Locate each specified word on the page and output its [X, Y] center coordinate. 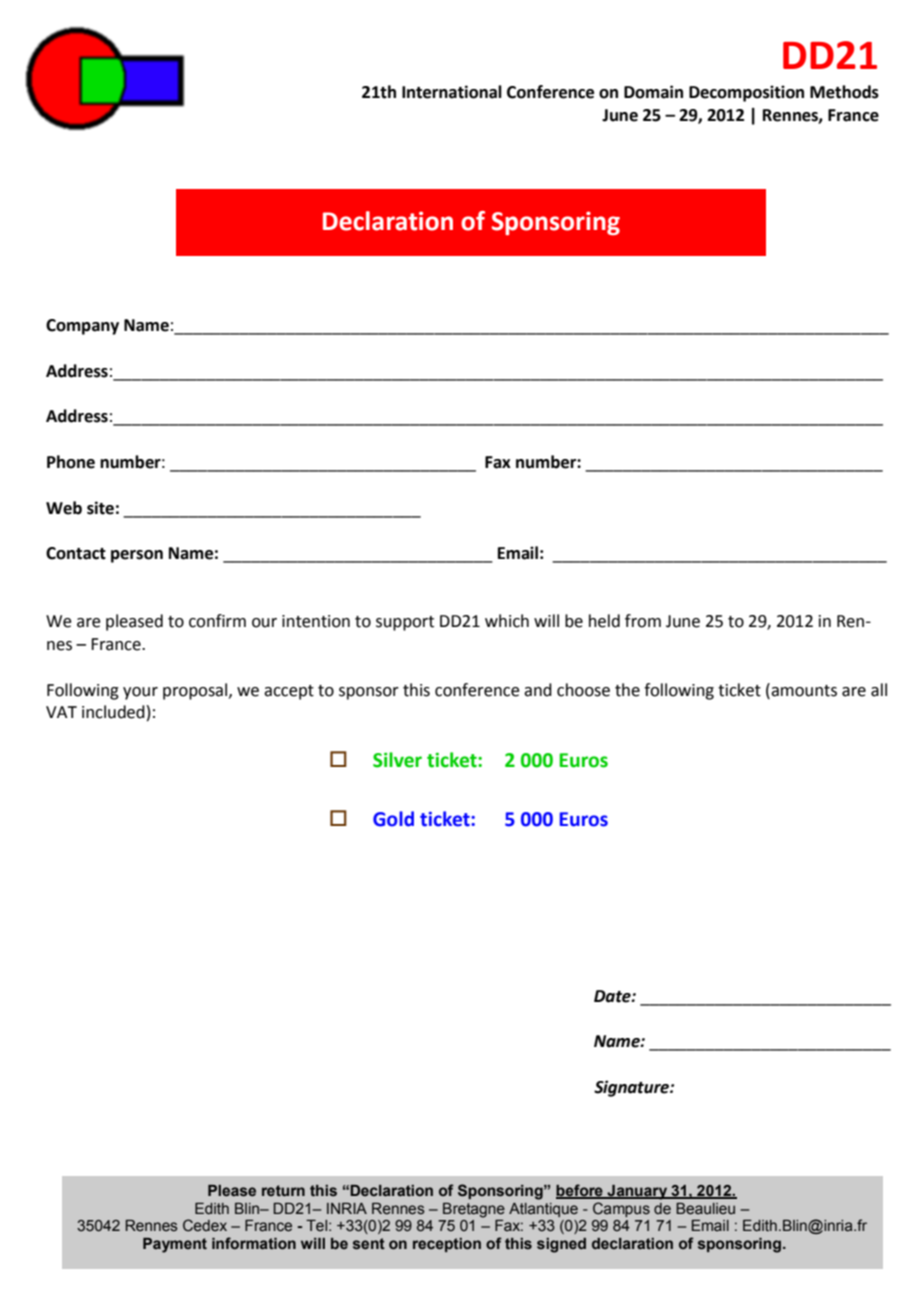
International [452, 92]
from [643, 621]
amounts [803, 690]
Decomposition [746, 93]
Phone [71, 462]
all [879, 690]
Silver [397, 760]
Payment [175, 1245]
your [140, 693]
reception [447, 1245]
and [538, 690]
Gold [393, 819]
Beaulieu [705, 1209]
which [507, 621]
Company [82, 327]
